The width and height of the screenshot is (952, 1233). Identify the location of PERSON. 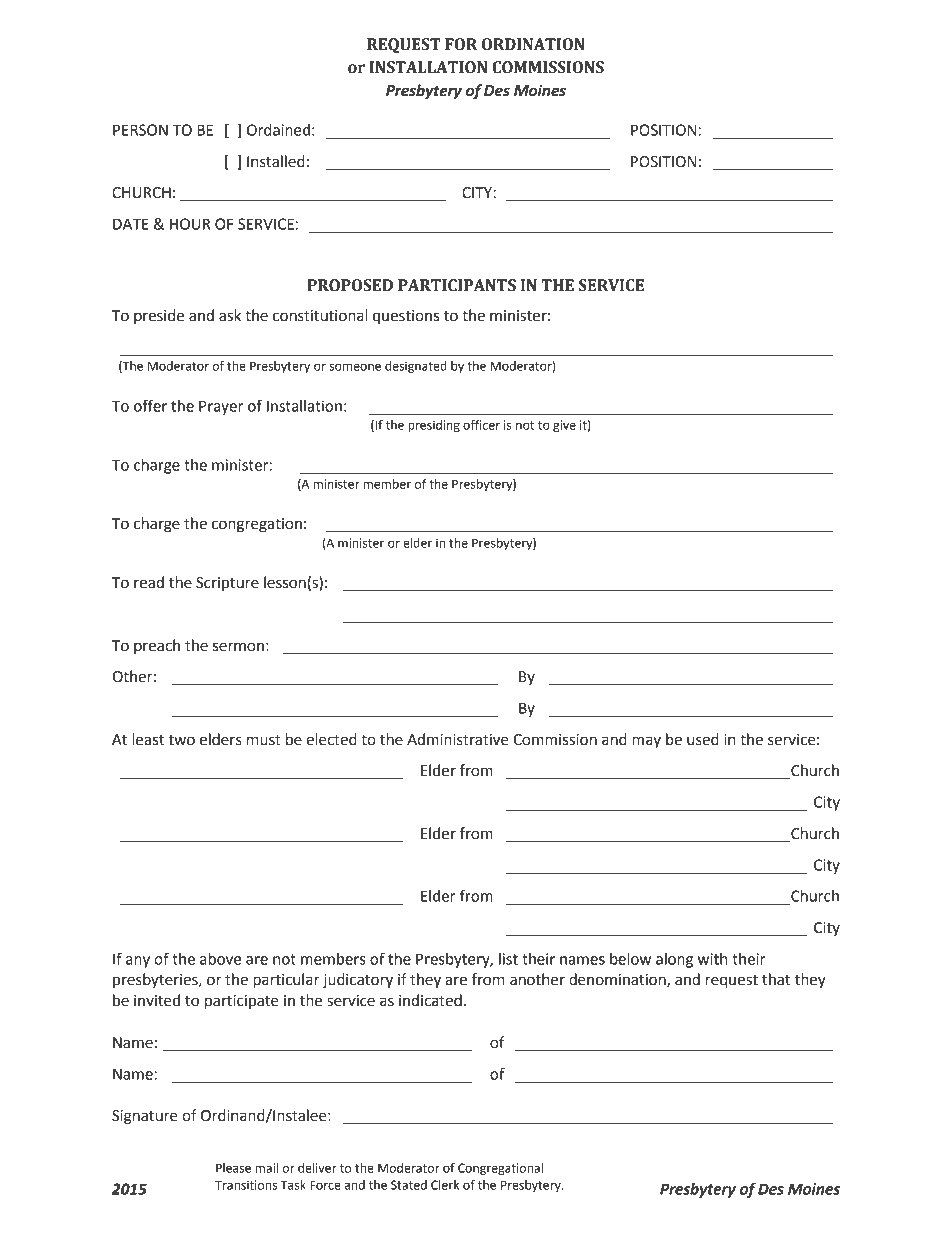
(140, 130).
